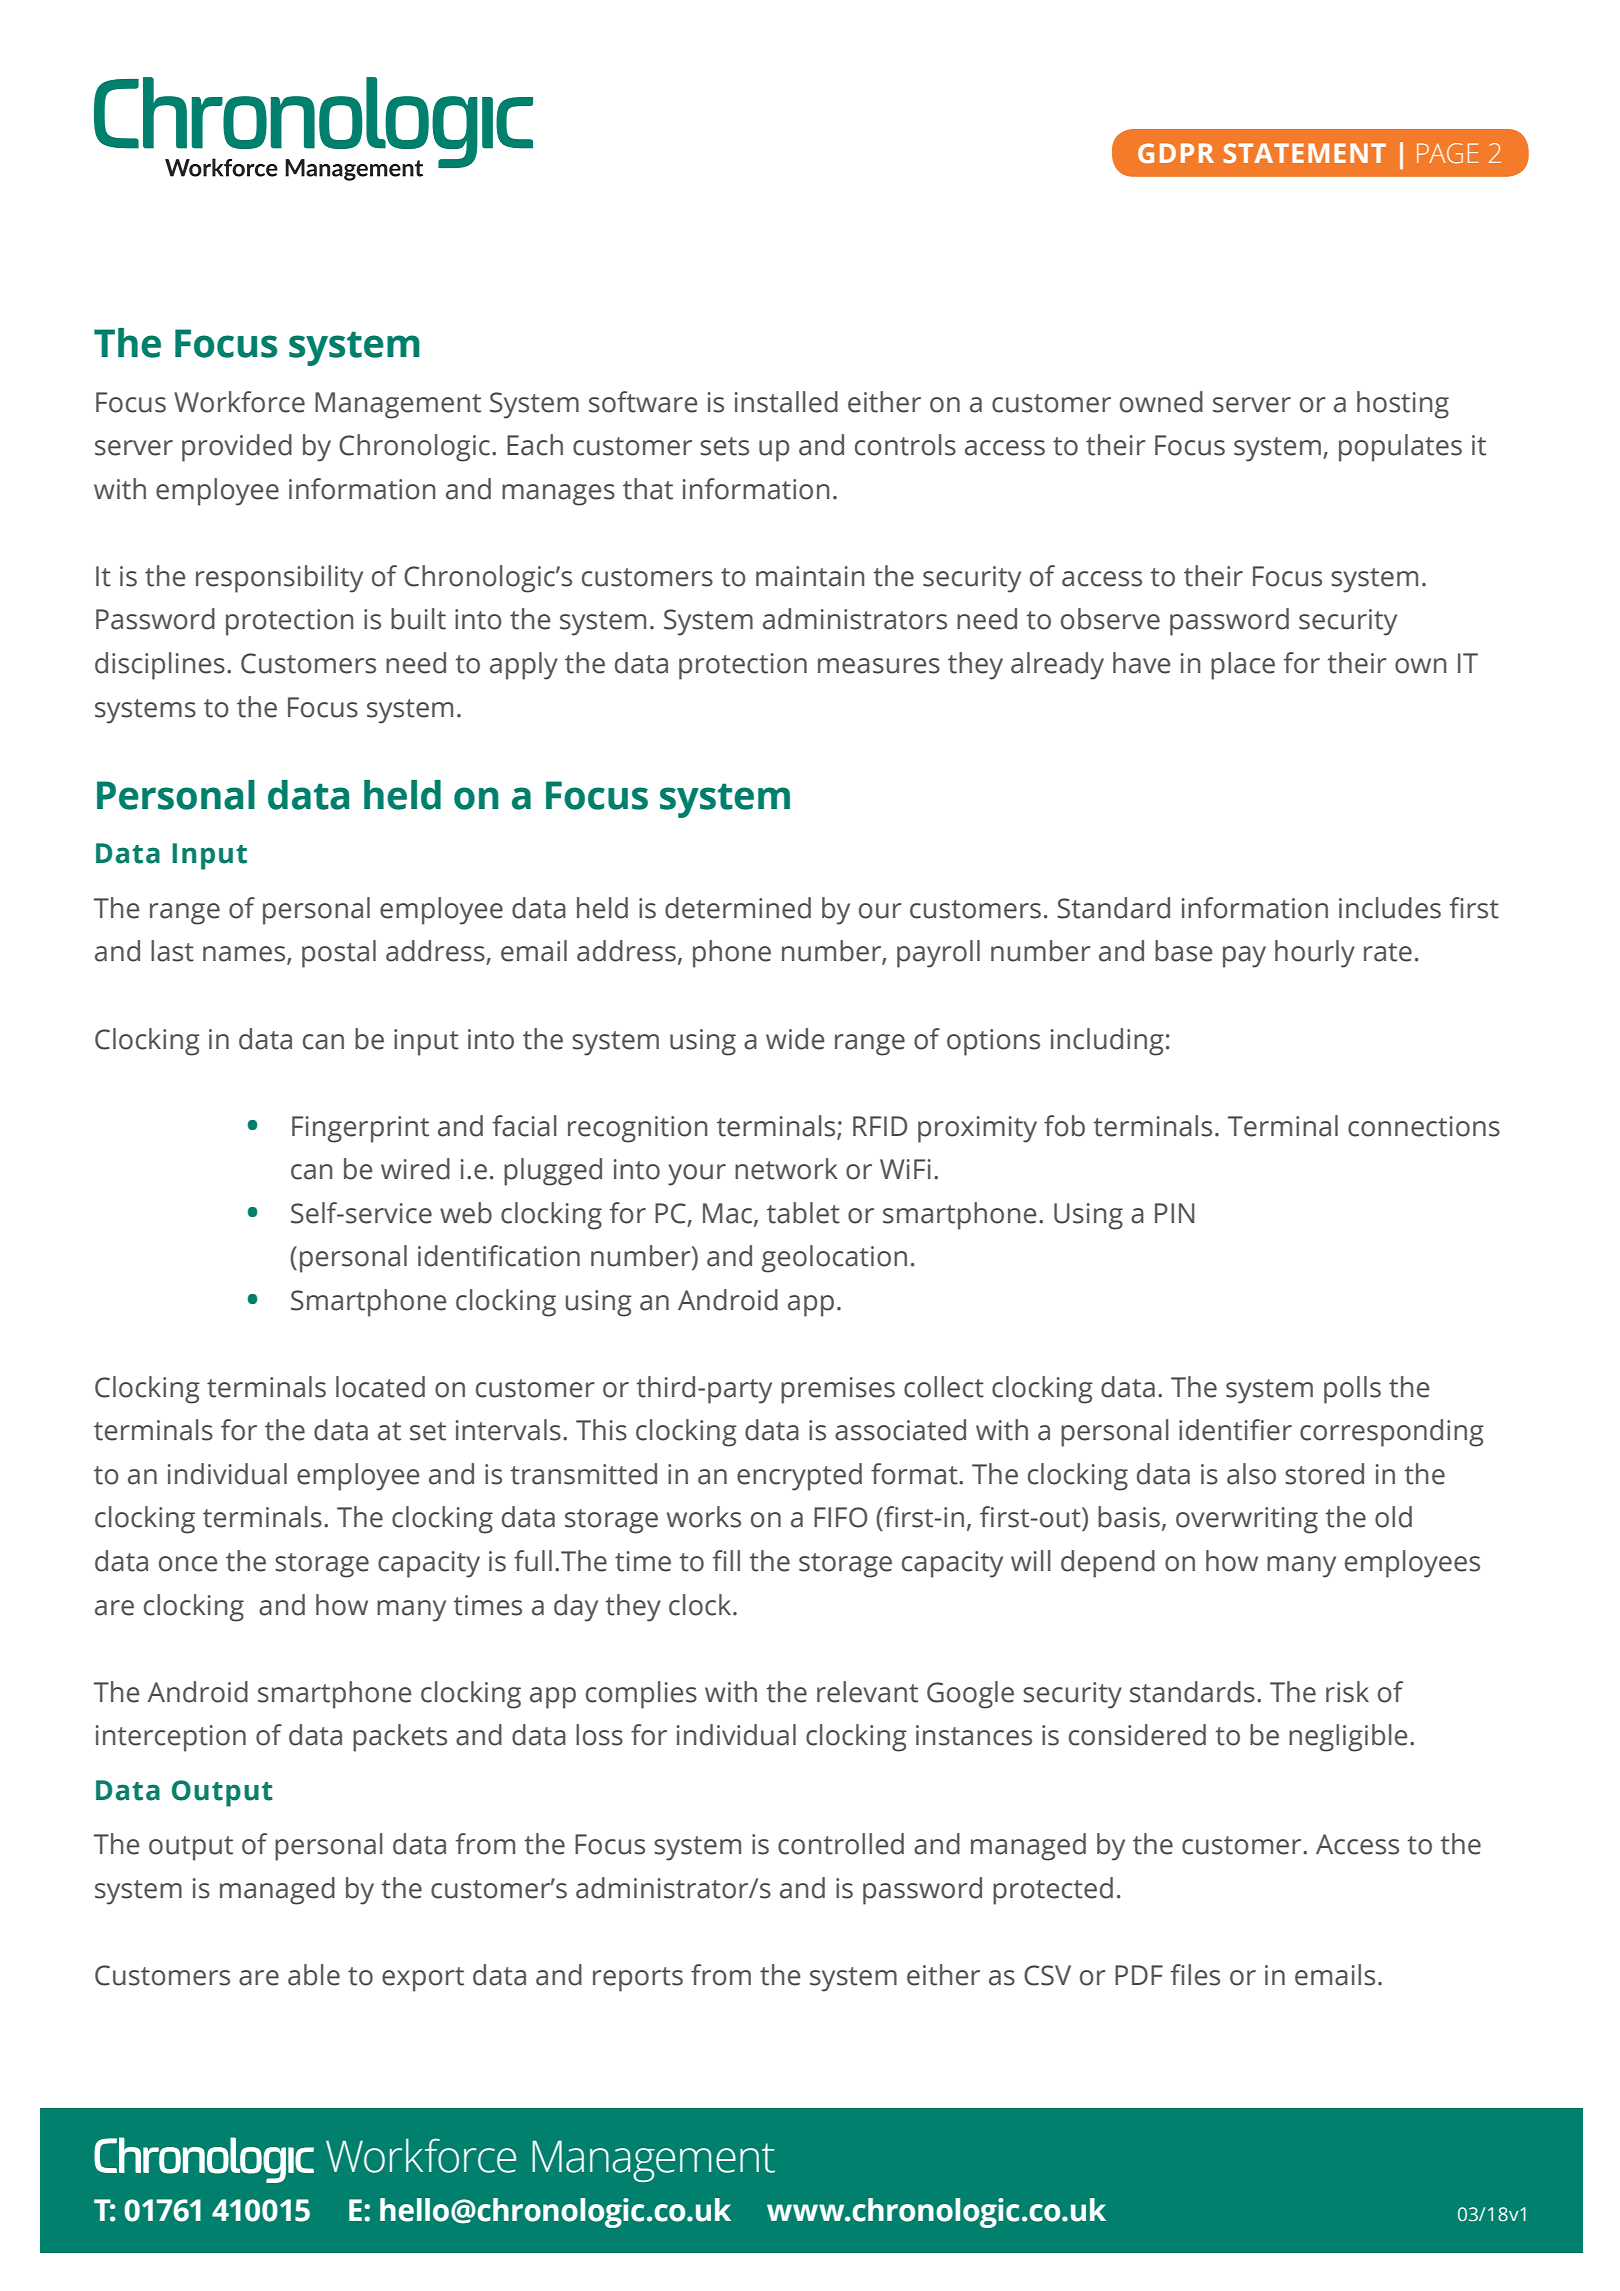 The height and width of the image is (2291, 1620). I want to click on installed, so click(786, 402).
